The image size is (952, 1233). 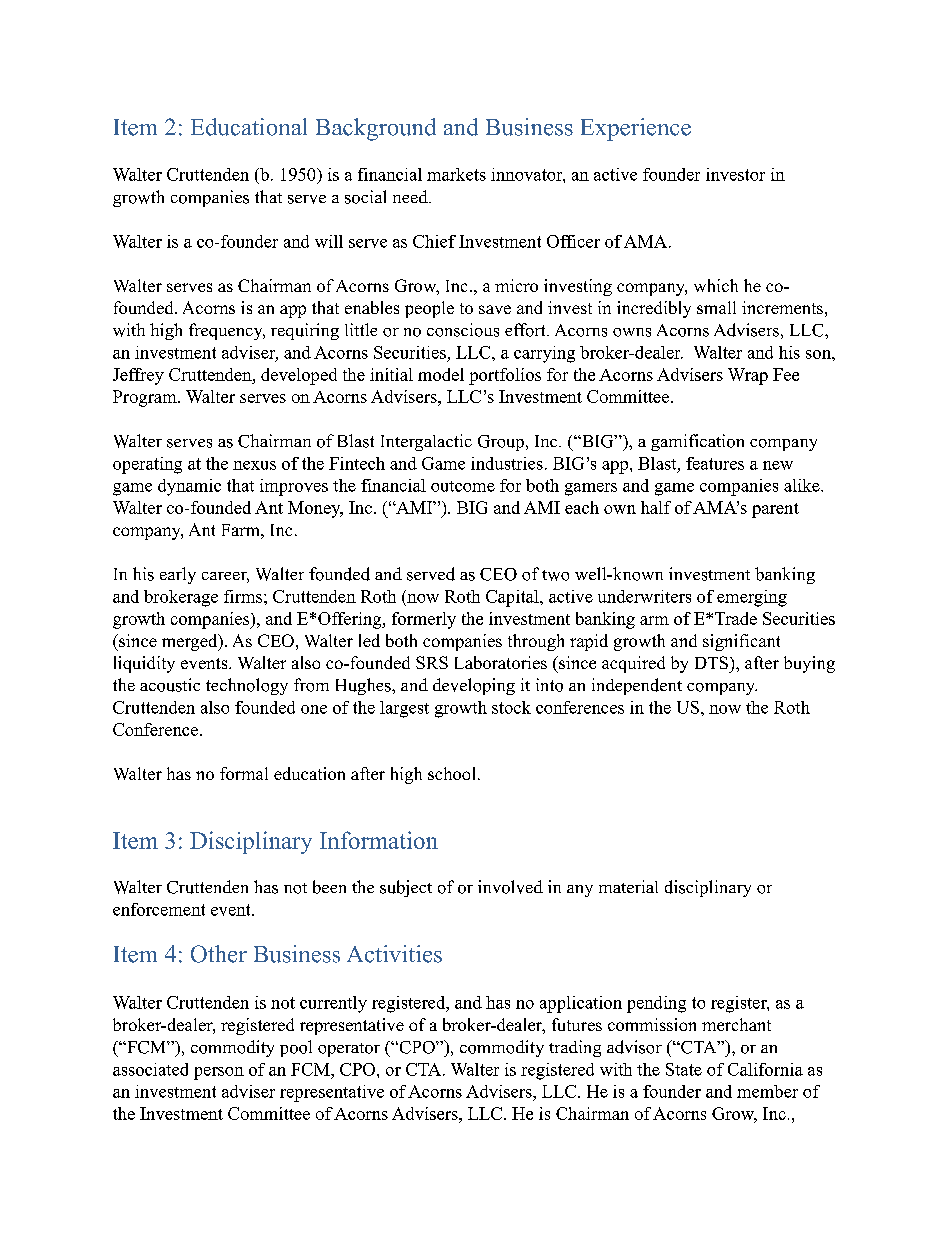 What do you see at coordinates (513, 598) in the screenshot?
I see `Capital` at bounding box center [513, 598].
